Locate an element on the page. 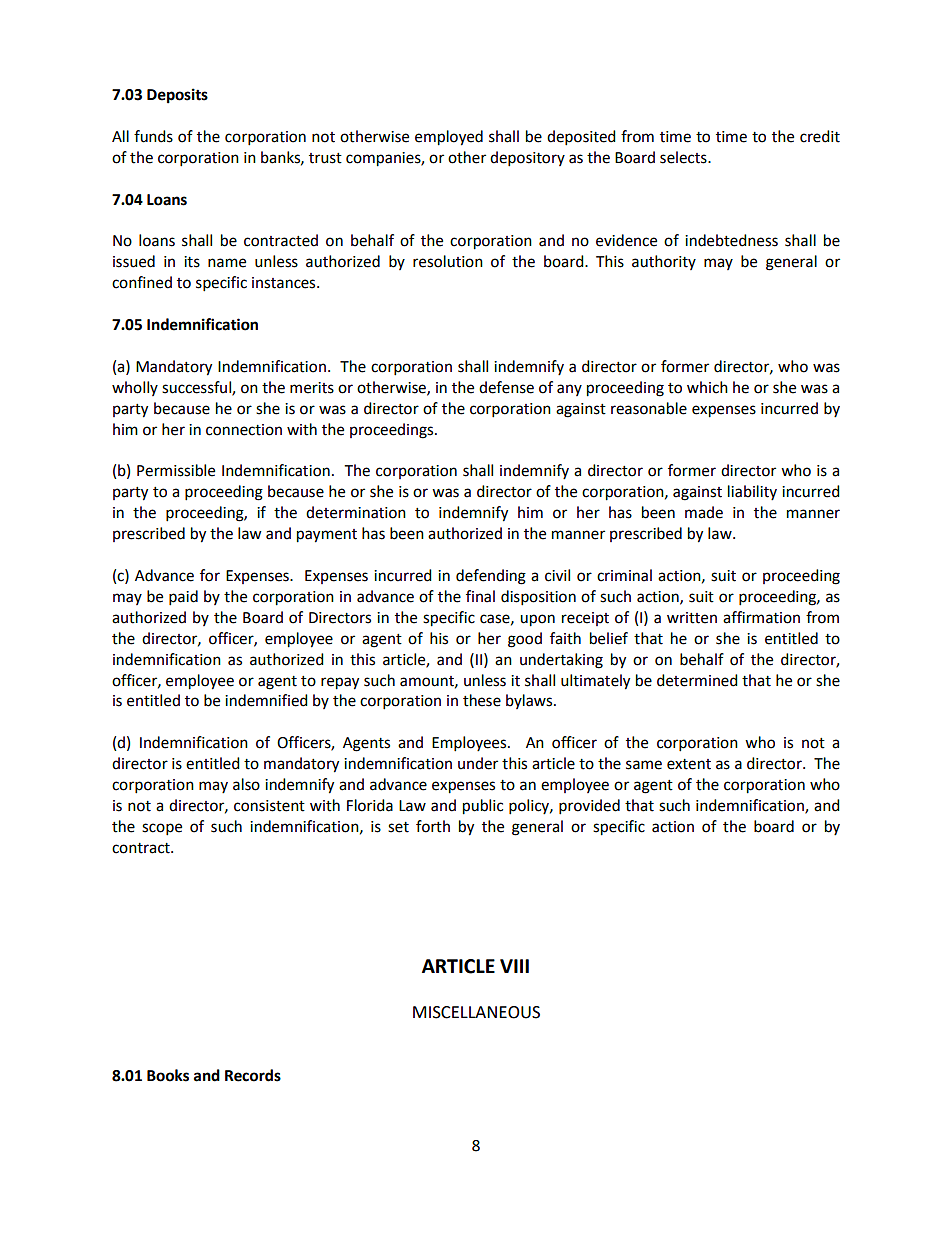 Image resolution: width=952 pixels, height=1233 pixels. defense is located at coordinates (506, 387).
